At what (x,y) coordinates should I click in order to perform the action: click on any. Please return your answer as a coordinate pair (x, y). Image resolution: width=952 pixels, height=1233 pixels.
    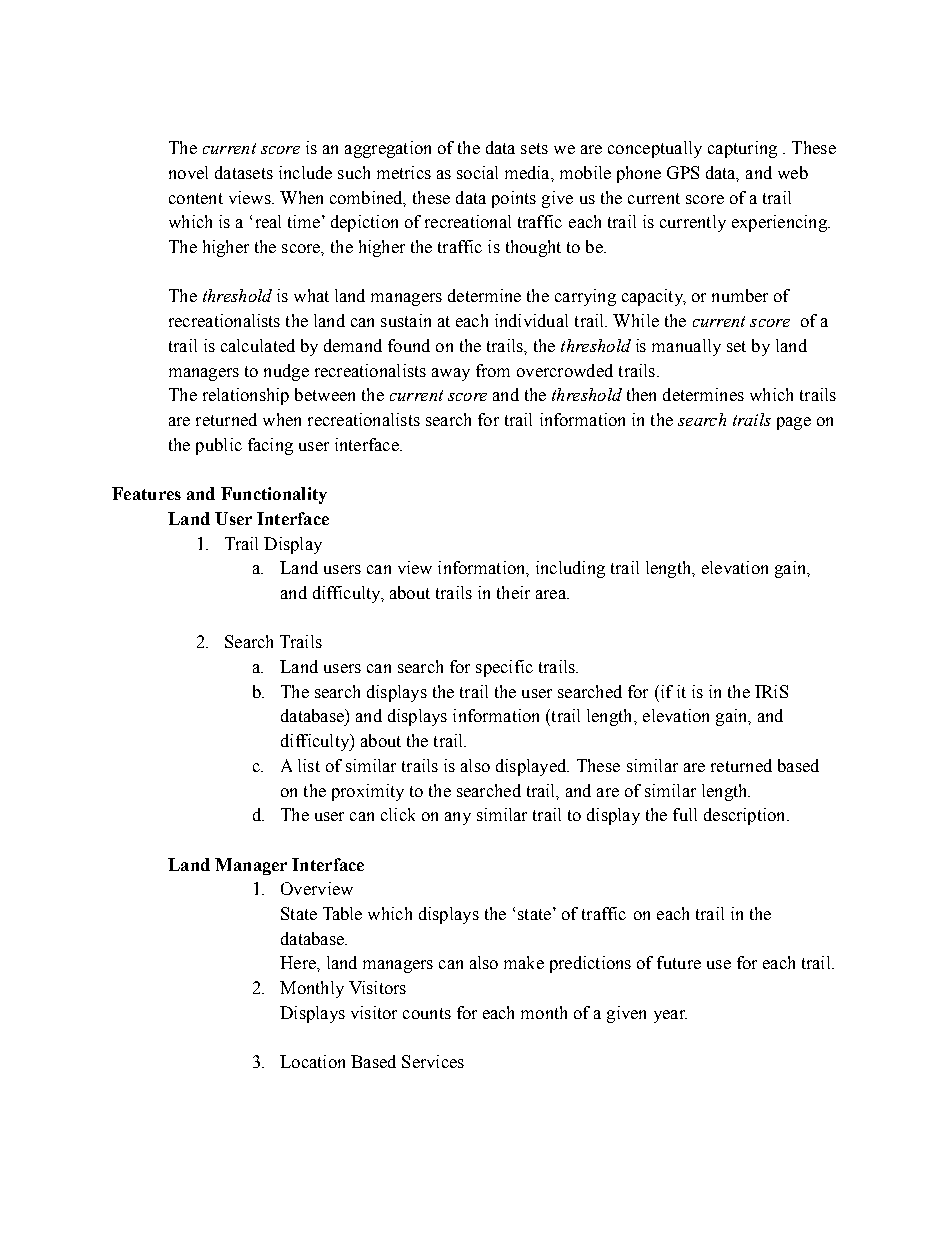
    Looking at the image, I should click on (458, 818).
